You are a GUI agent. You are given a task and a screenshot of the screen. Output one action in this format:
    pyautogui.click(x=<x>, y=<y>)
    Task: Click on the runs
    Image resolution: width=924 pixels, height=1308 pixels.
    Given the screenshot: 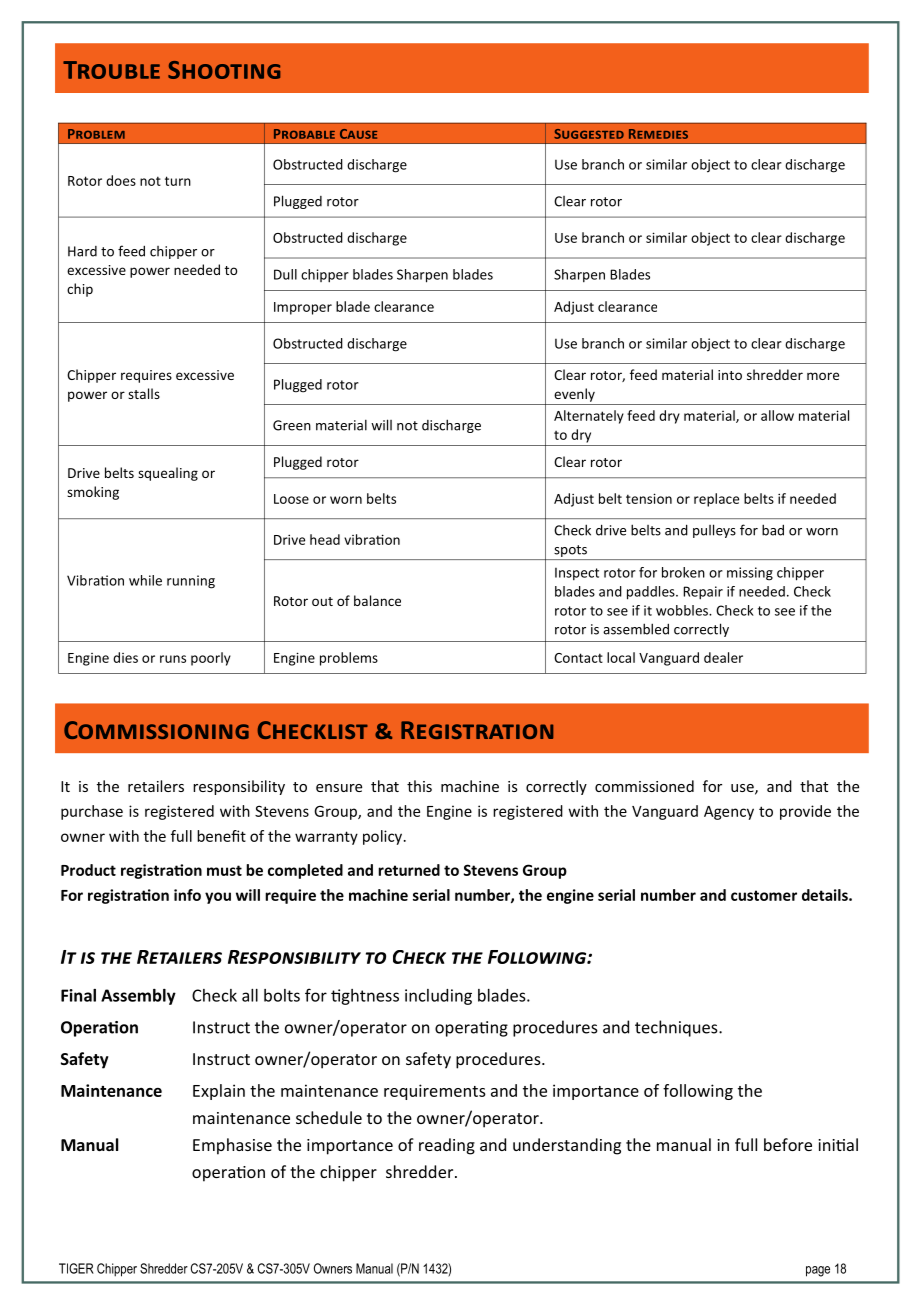 What is the action you would take?
    pyautogui.click(x=173, y=659)
